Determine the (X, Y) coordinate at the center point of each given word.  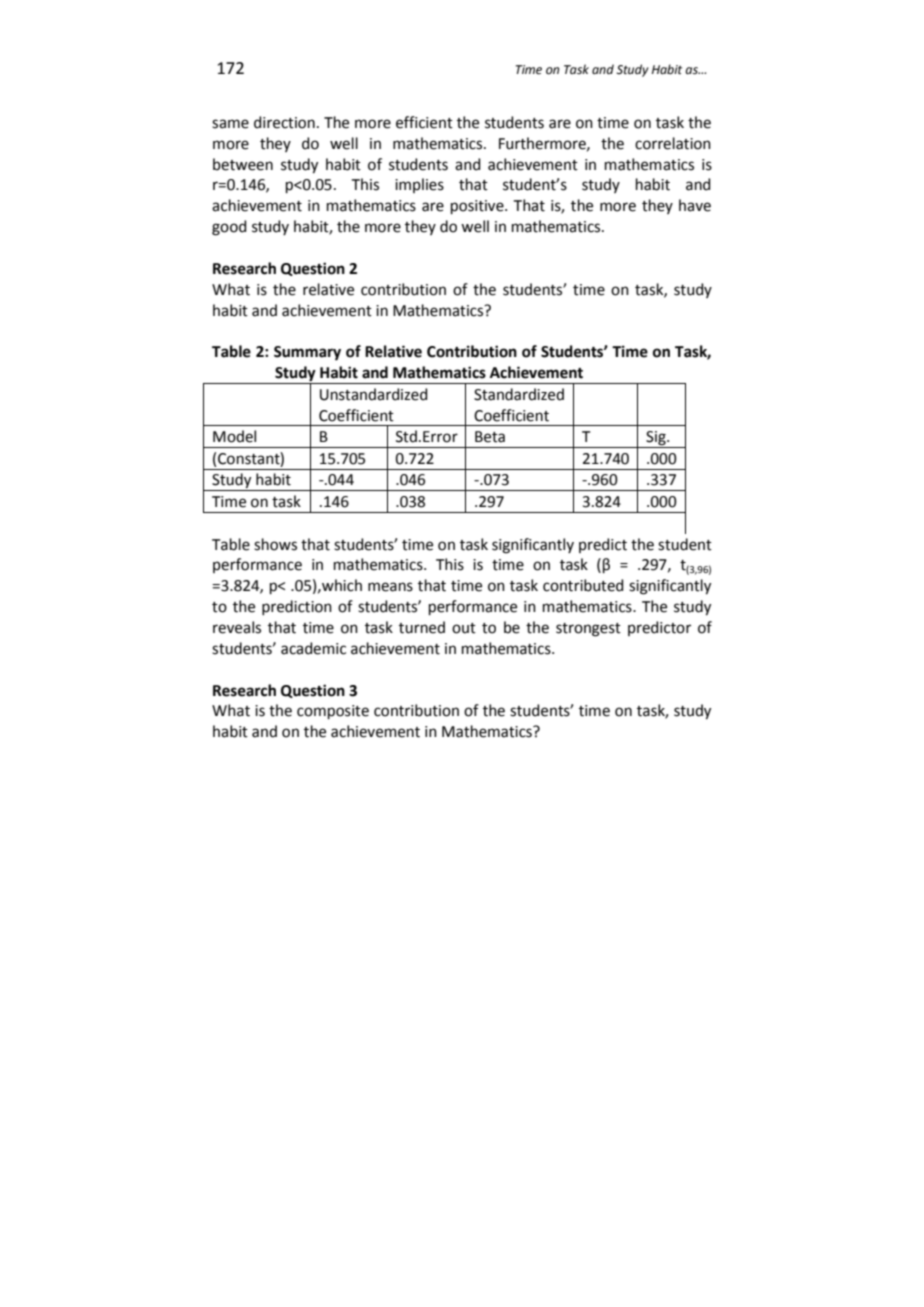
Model (234, 436)
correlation (673, 143)
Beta (490, 437)
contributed (583, 585)
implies (419, 185)
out (464, 628)
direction (284, 122)
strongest (588, 630)
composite (333, 712)
